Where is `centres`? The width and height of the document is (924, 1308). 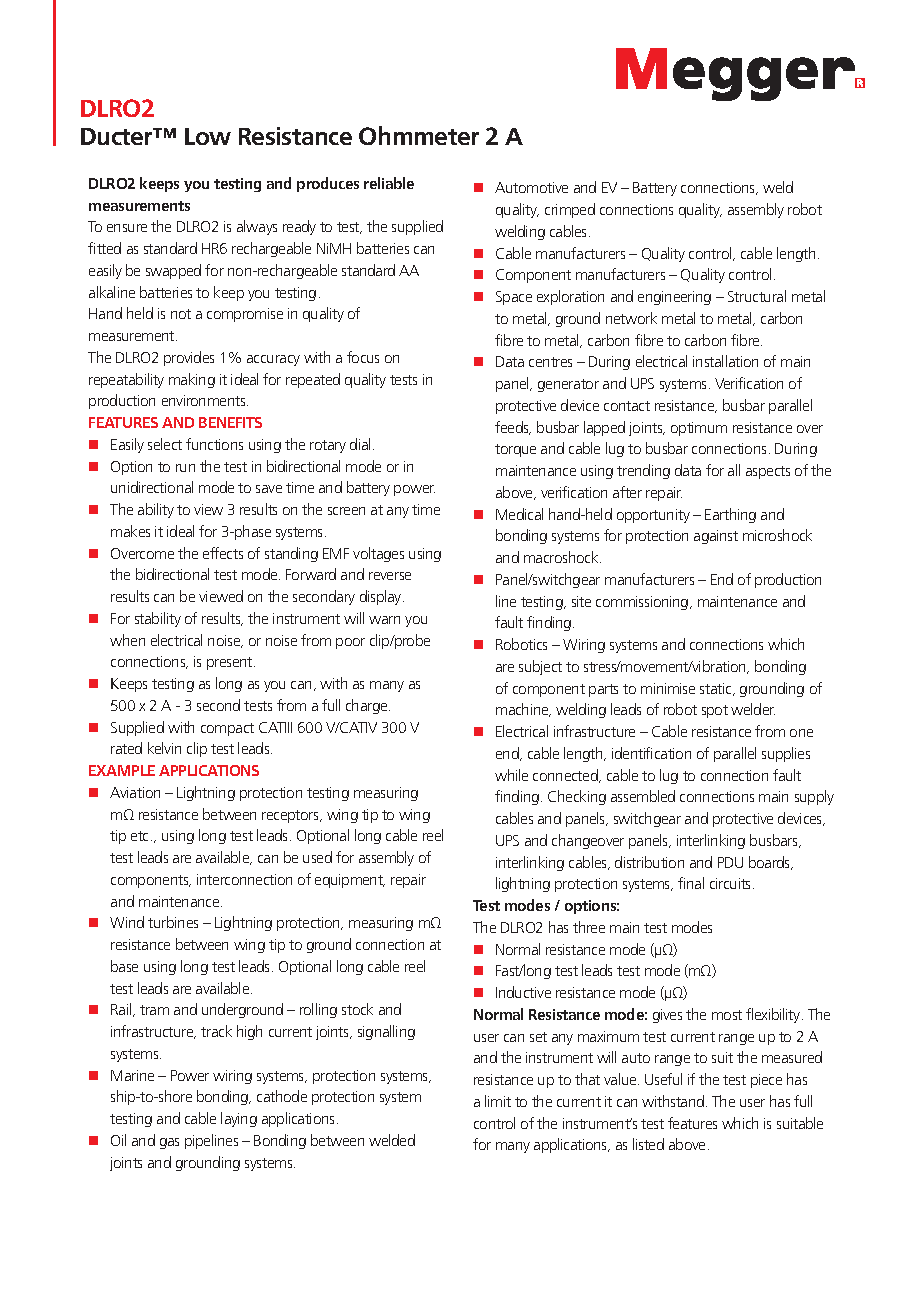
centres is located at coordinates (550, 362).
